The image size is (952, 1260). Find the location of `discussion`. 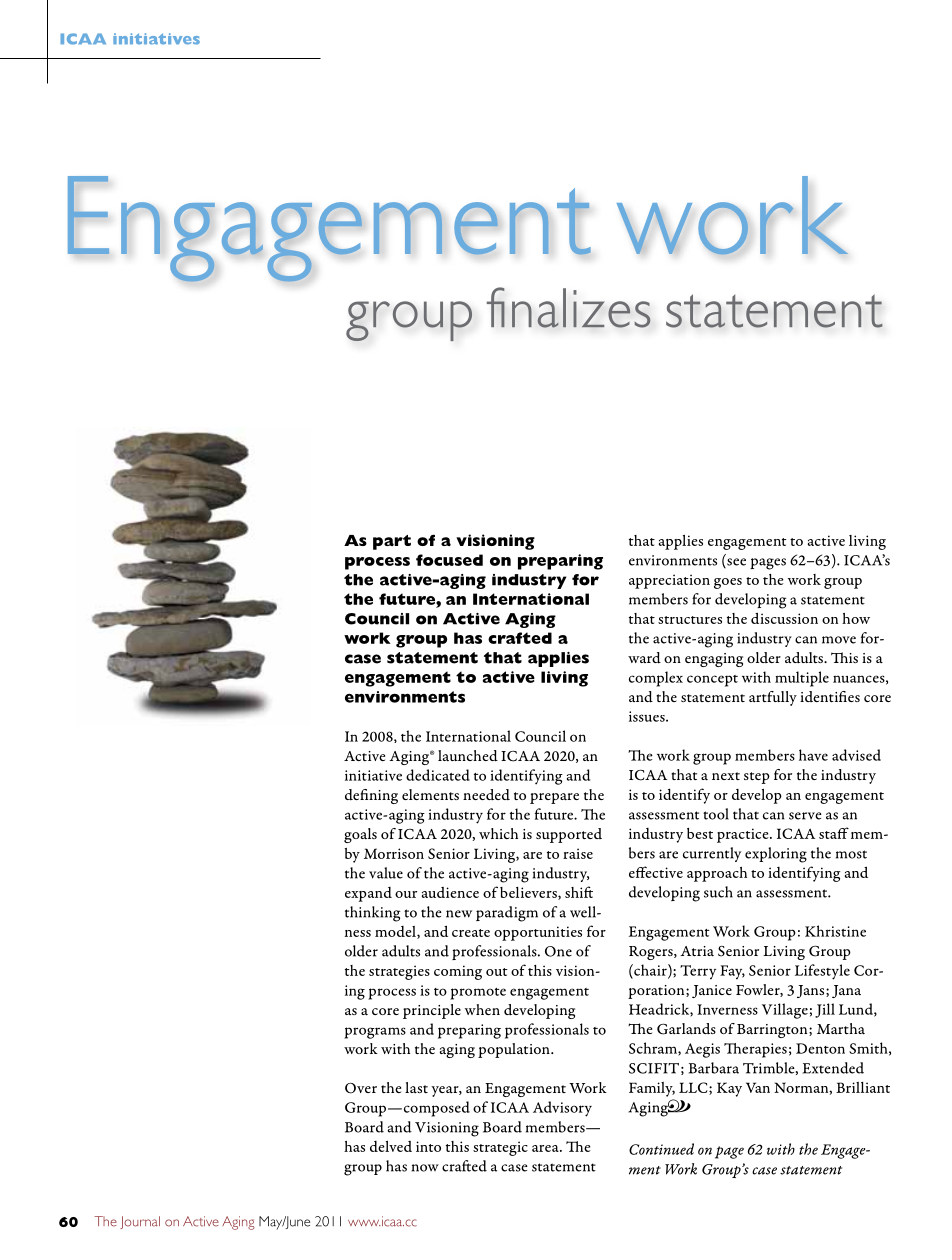

discussion is located at coordinates (784, 618).
